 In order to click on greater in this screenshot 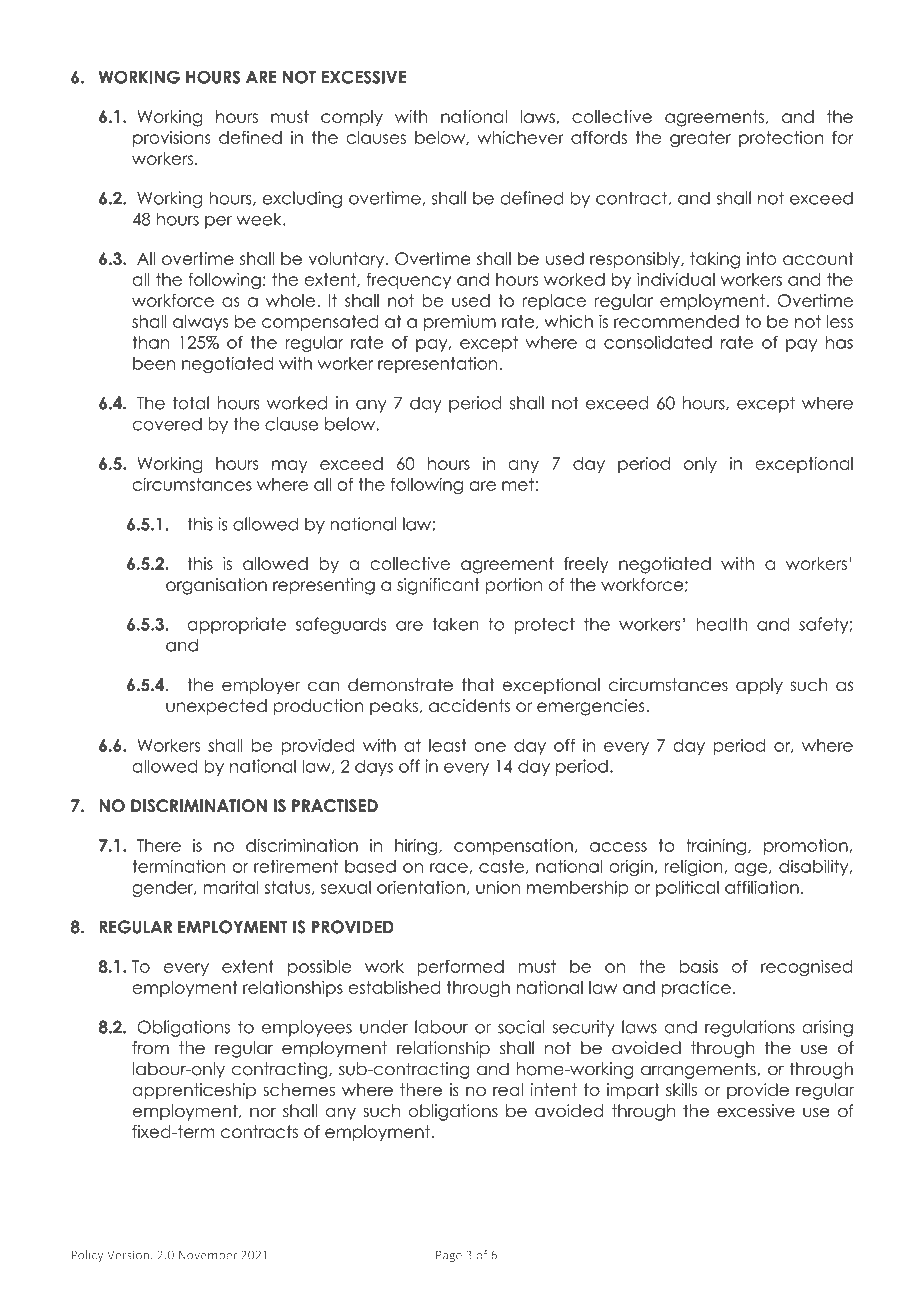, I will do `click(700, 139)`.
